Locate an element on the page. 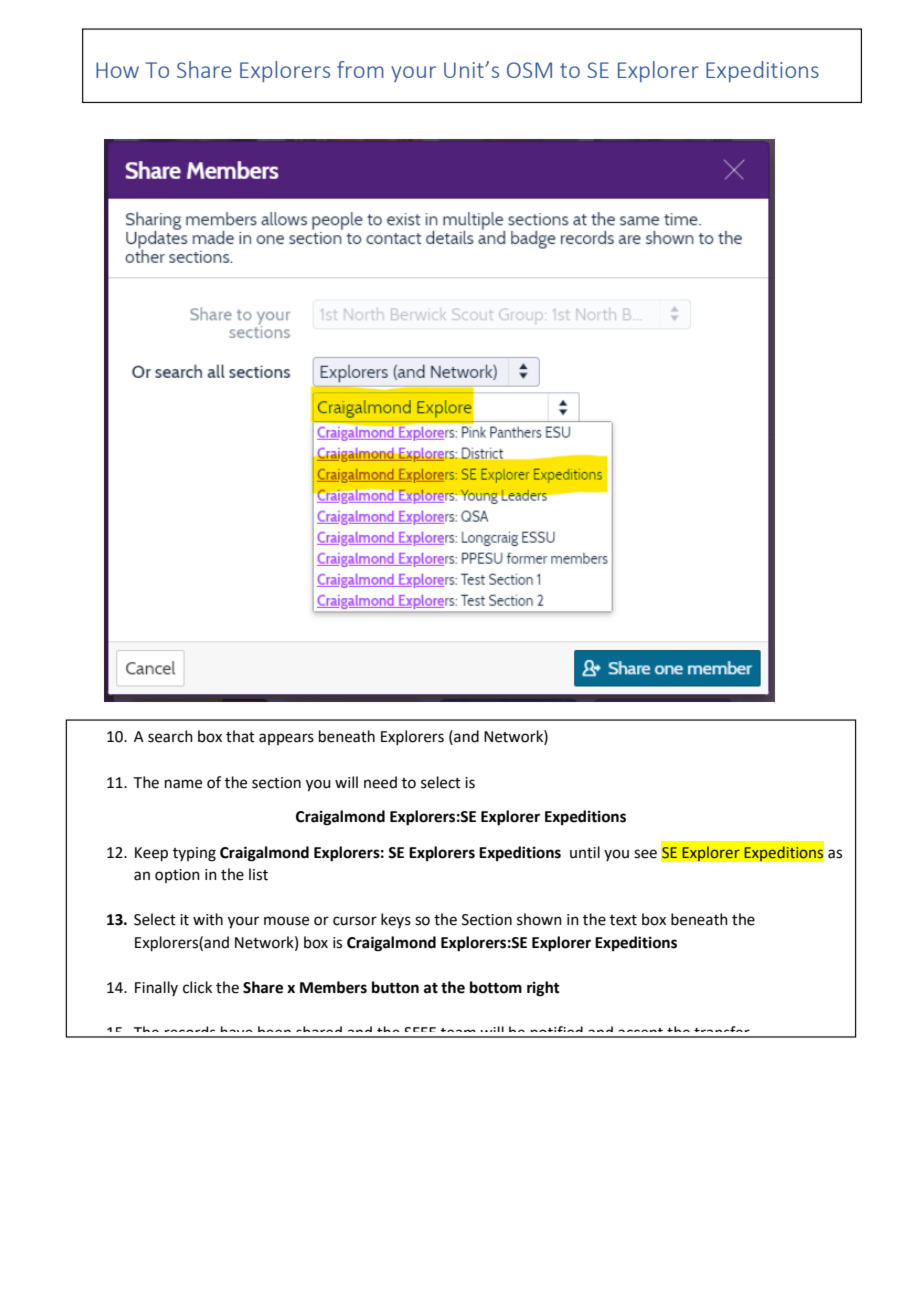 The image size is (924, 1308). name is located at coordinates (183, 784).
